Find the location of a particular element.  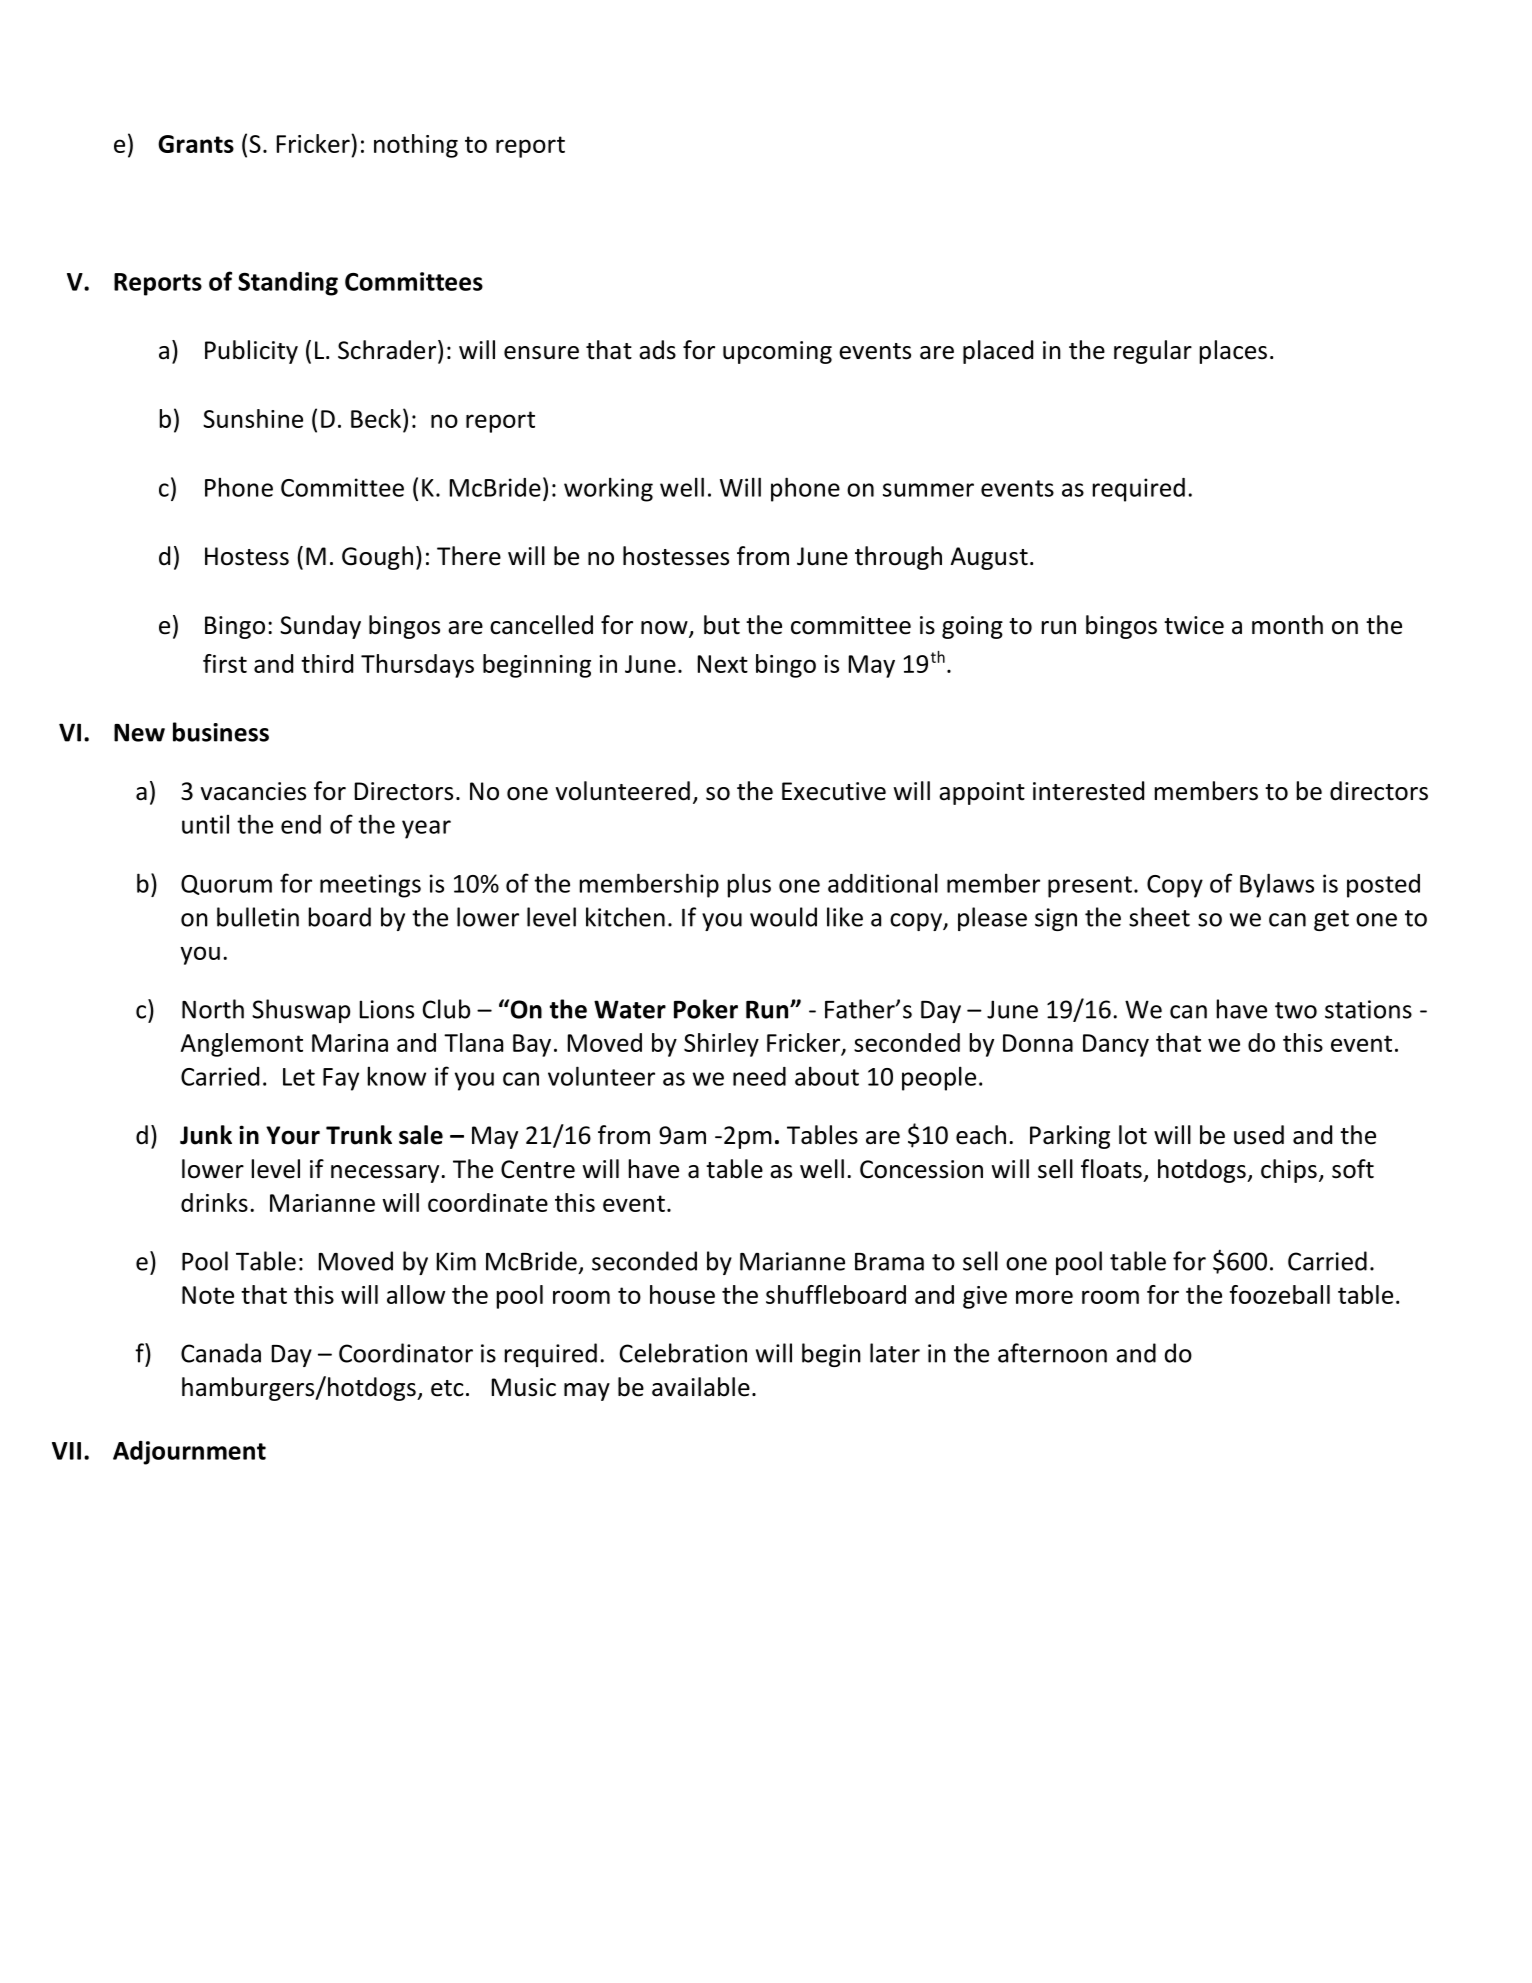

places is located at coordinates (1233, 352).
